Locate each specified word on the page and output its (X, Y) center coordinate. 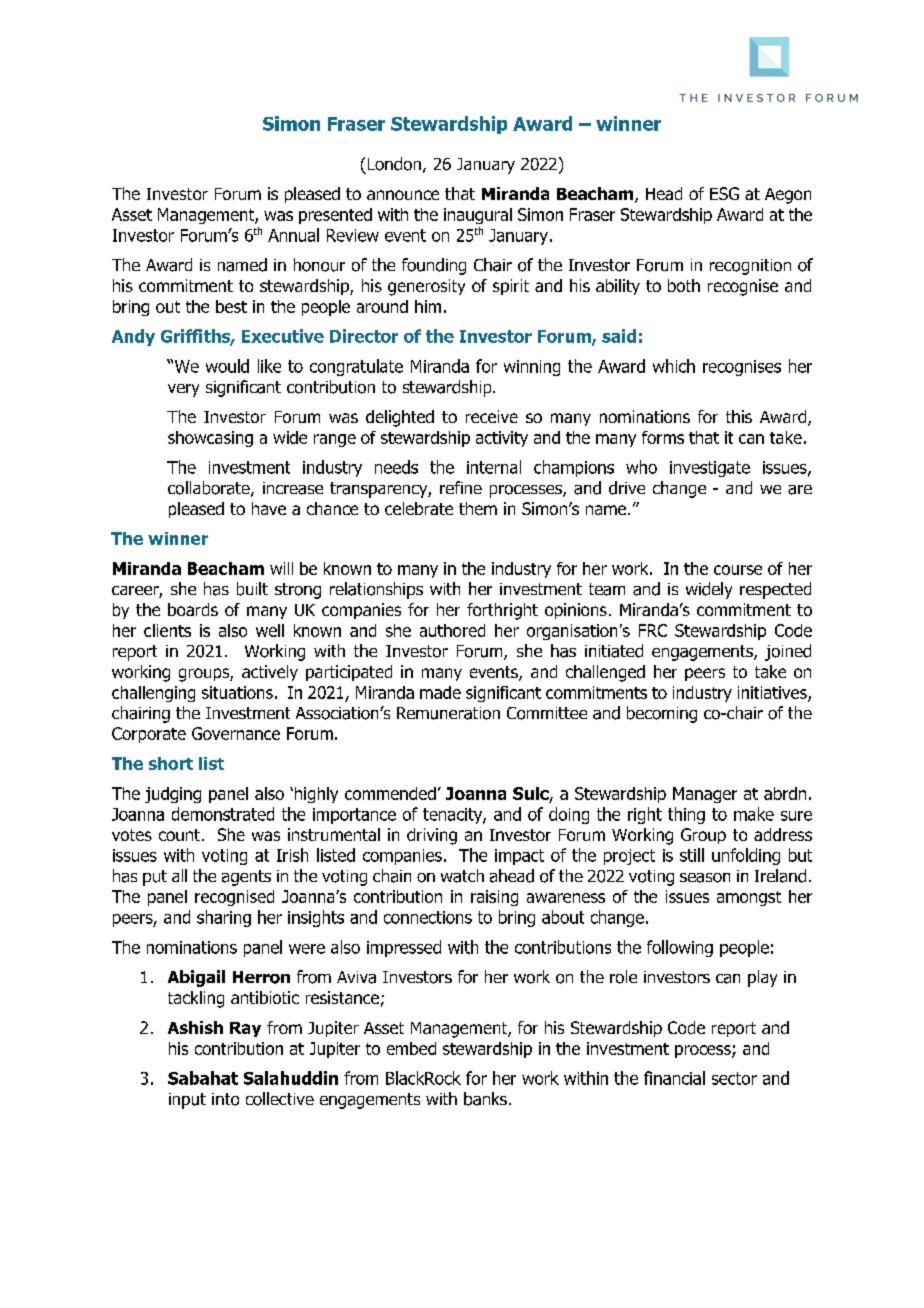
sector (734, 1078)
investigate (710, 469)
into (225, 1099)
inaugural (478, 216)
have (269, 508)
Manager (705, 795)
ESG (724, 193)
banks (485, 1099)
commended (390, 793)
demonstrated (223, 814)
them (478, 508)
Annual (293, 235)
